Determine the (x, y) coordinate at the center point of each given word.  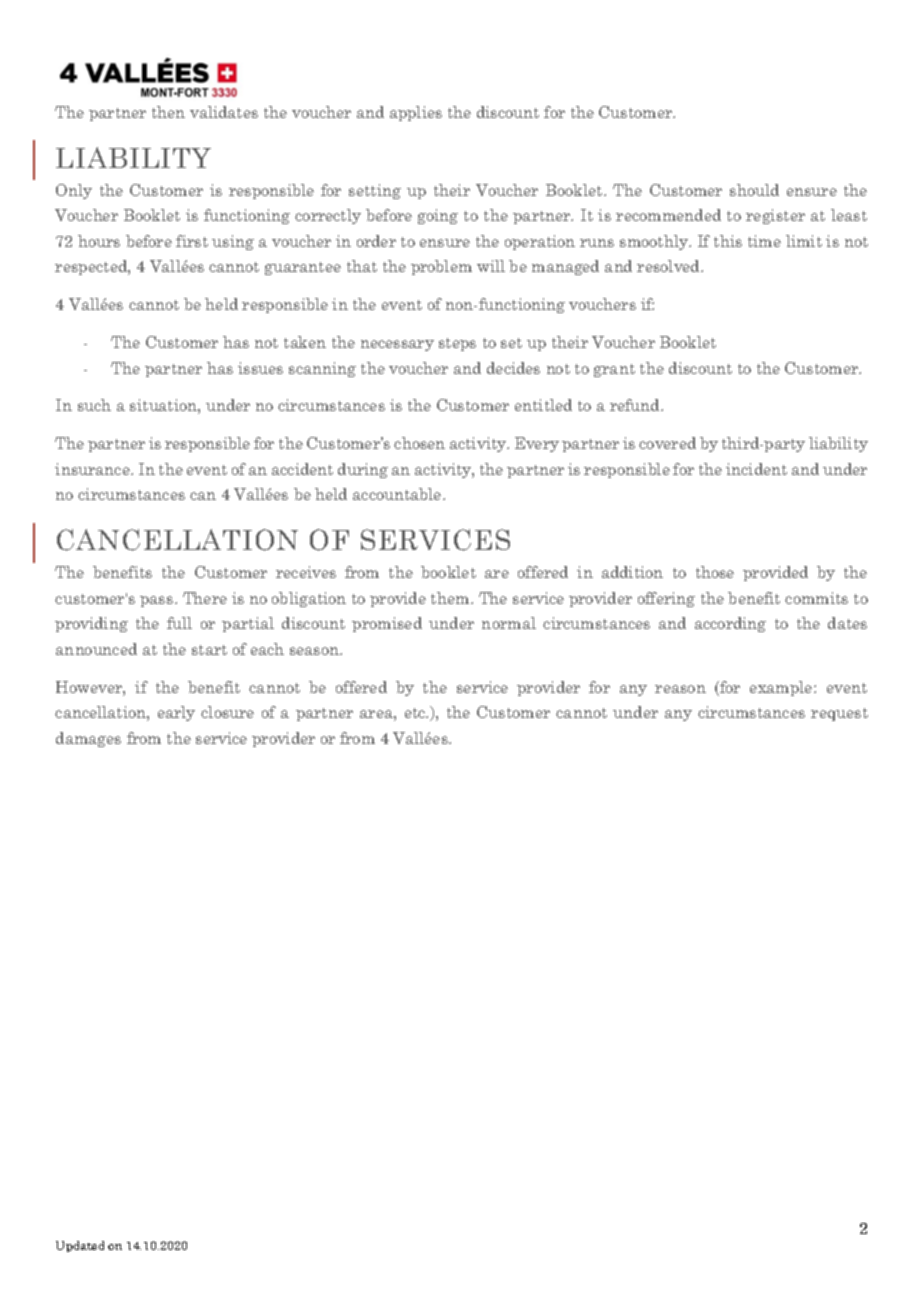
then (168, 112)
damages (88, 739)
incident (756, 469)
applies (416, 113)
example (782, 688)
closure (227, 712)
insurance (93, 469)
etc (416, 713)
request (839, 714)
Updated (80, 1246)
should (754, 190)
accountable (398, 494)
